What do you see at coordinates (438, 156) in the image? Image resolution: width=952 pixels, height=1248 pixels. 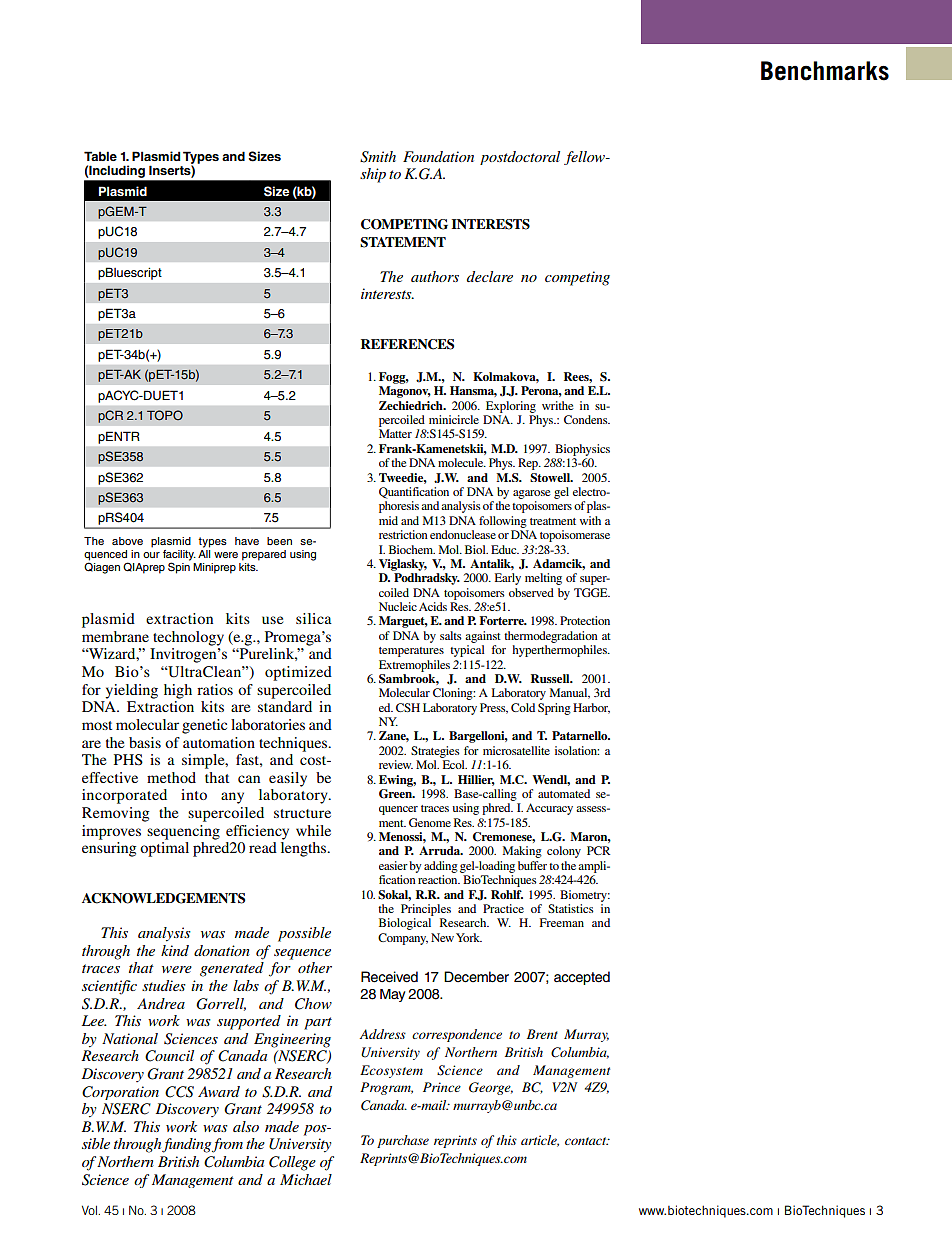 I see `Foundation` at bounding box center [438, 156].
